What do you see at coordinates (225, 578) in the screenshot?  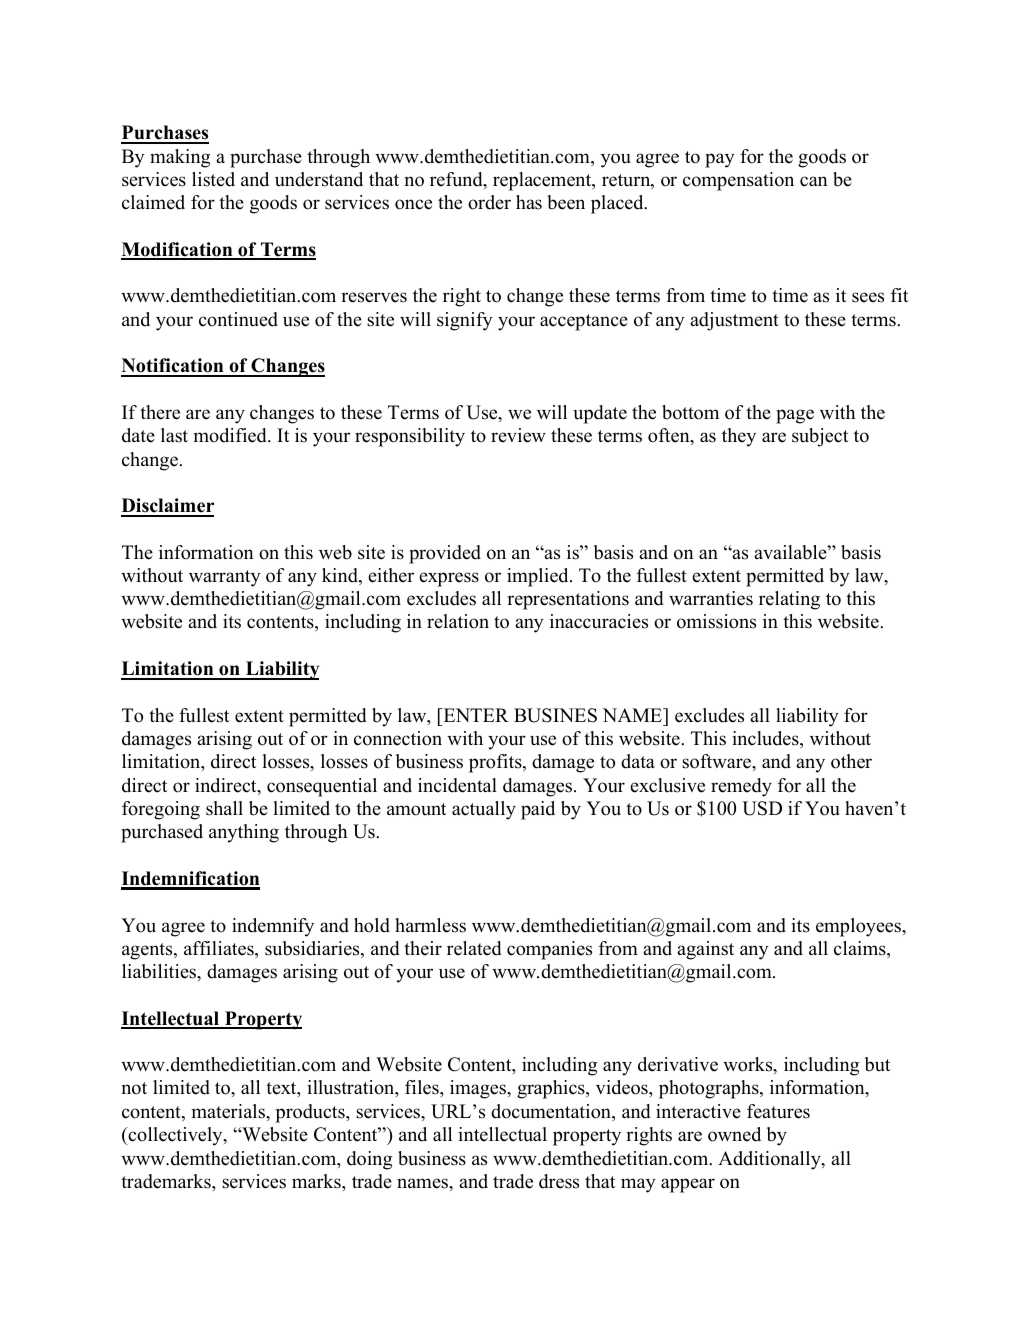 I see `warranty` at bounding box center [225, 578].
